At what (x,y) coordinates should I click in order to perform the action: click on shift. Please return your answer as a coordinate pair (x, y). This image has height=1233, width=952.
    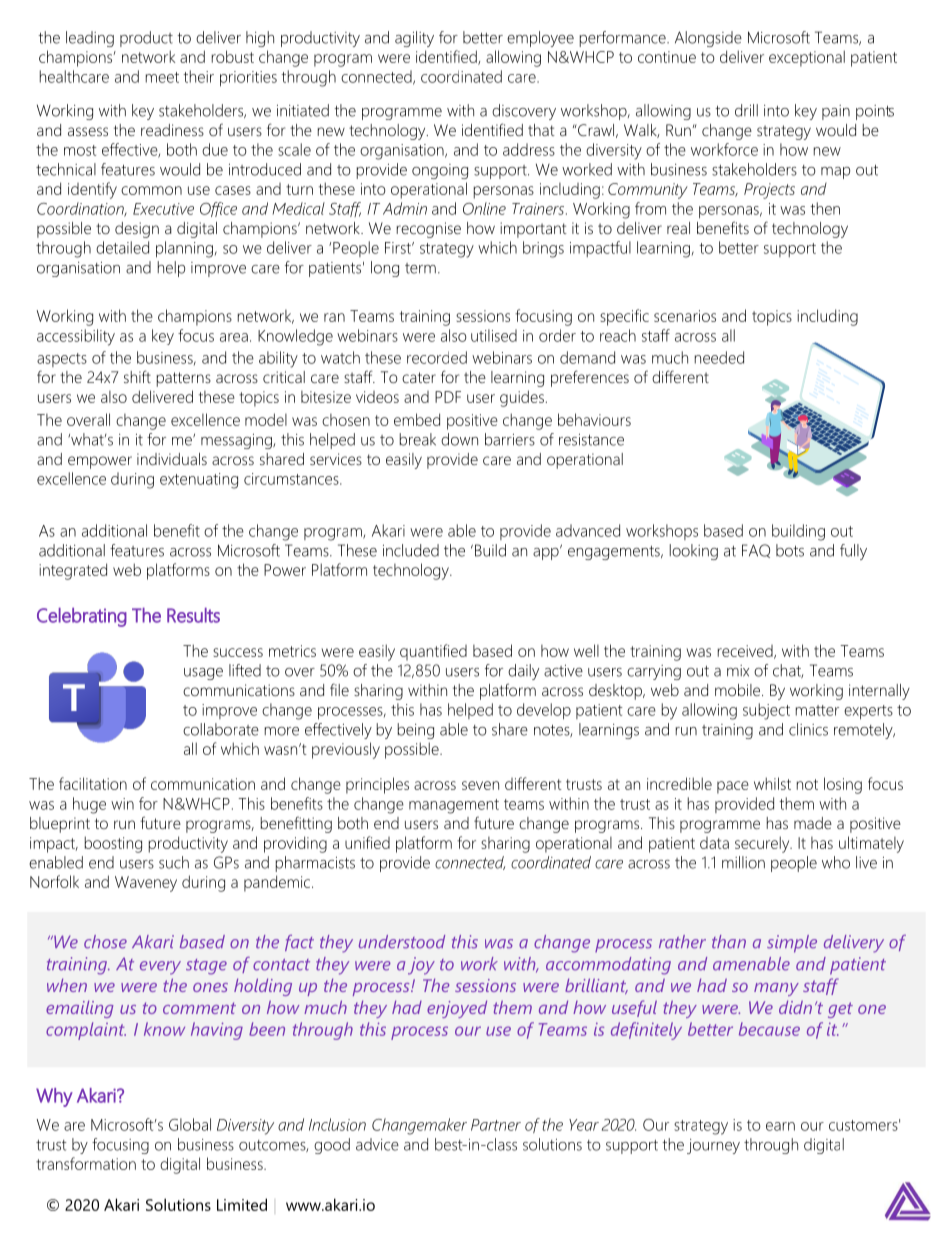
    Looking at the image, I should click on (137, 376).
